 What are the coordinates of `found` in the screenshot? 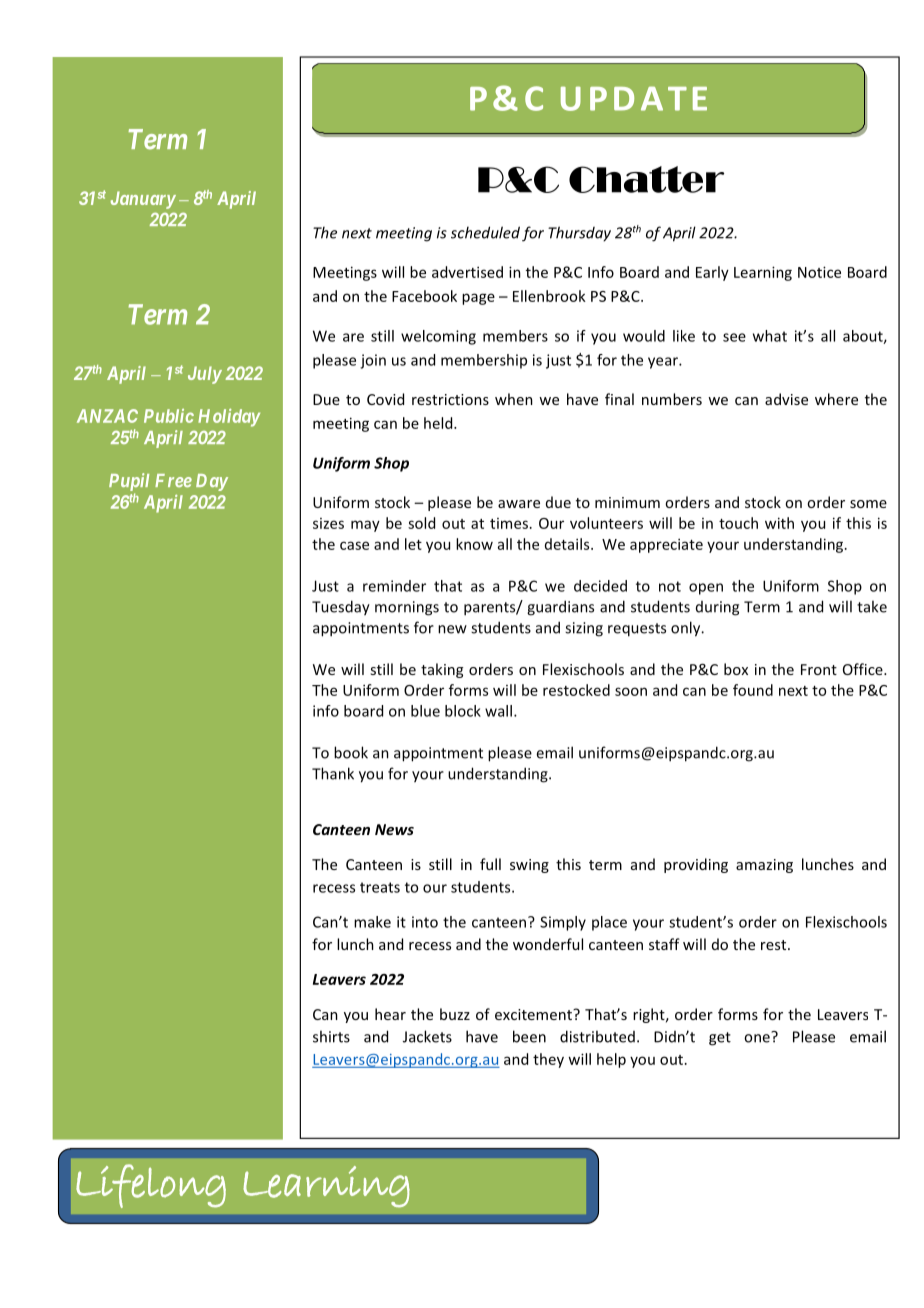 It's located at (753, 690).
